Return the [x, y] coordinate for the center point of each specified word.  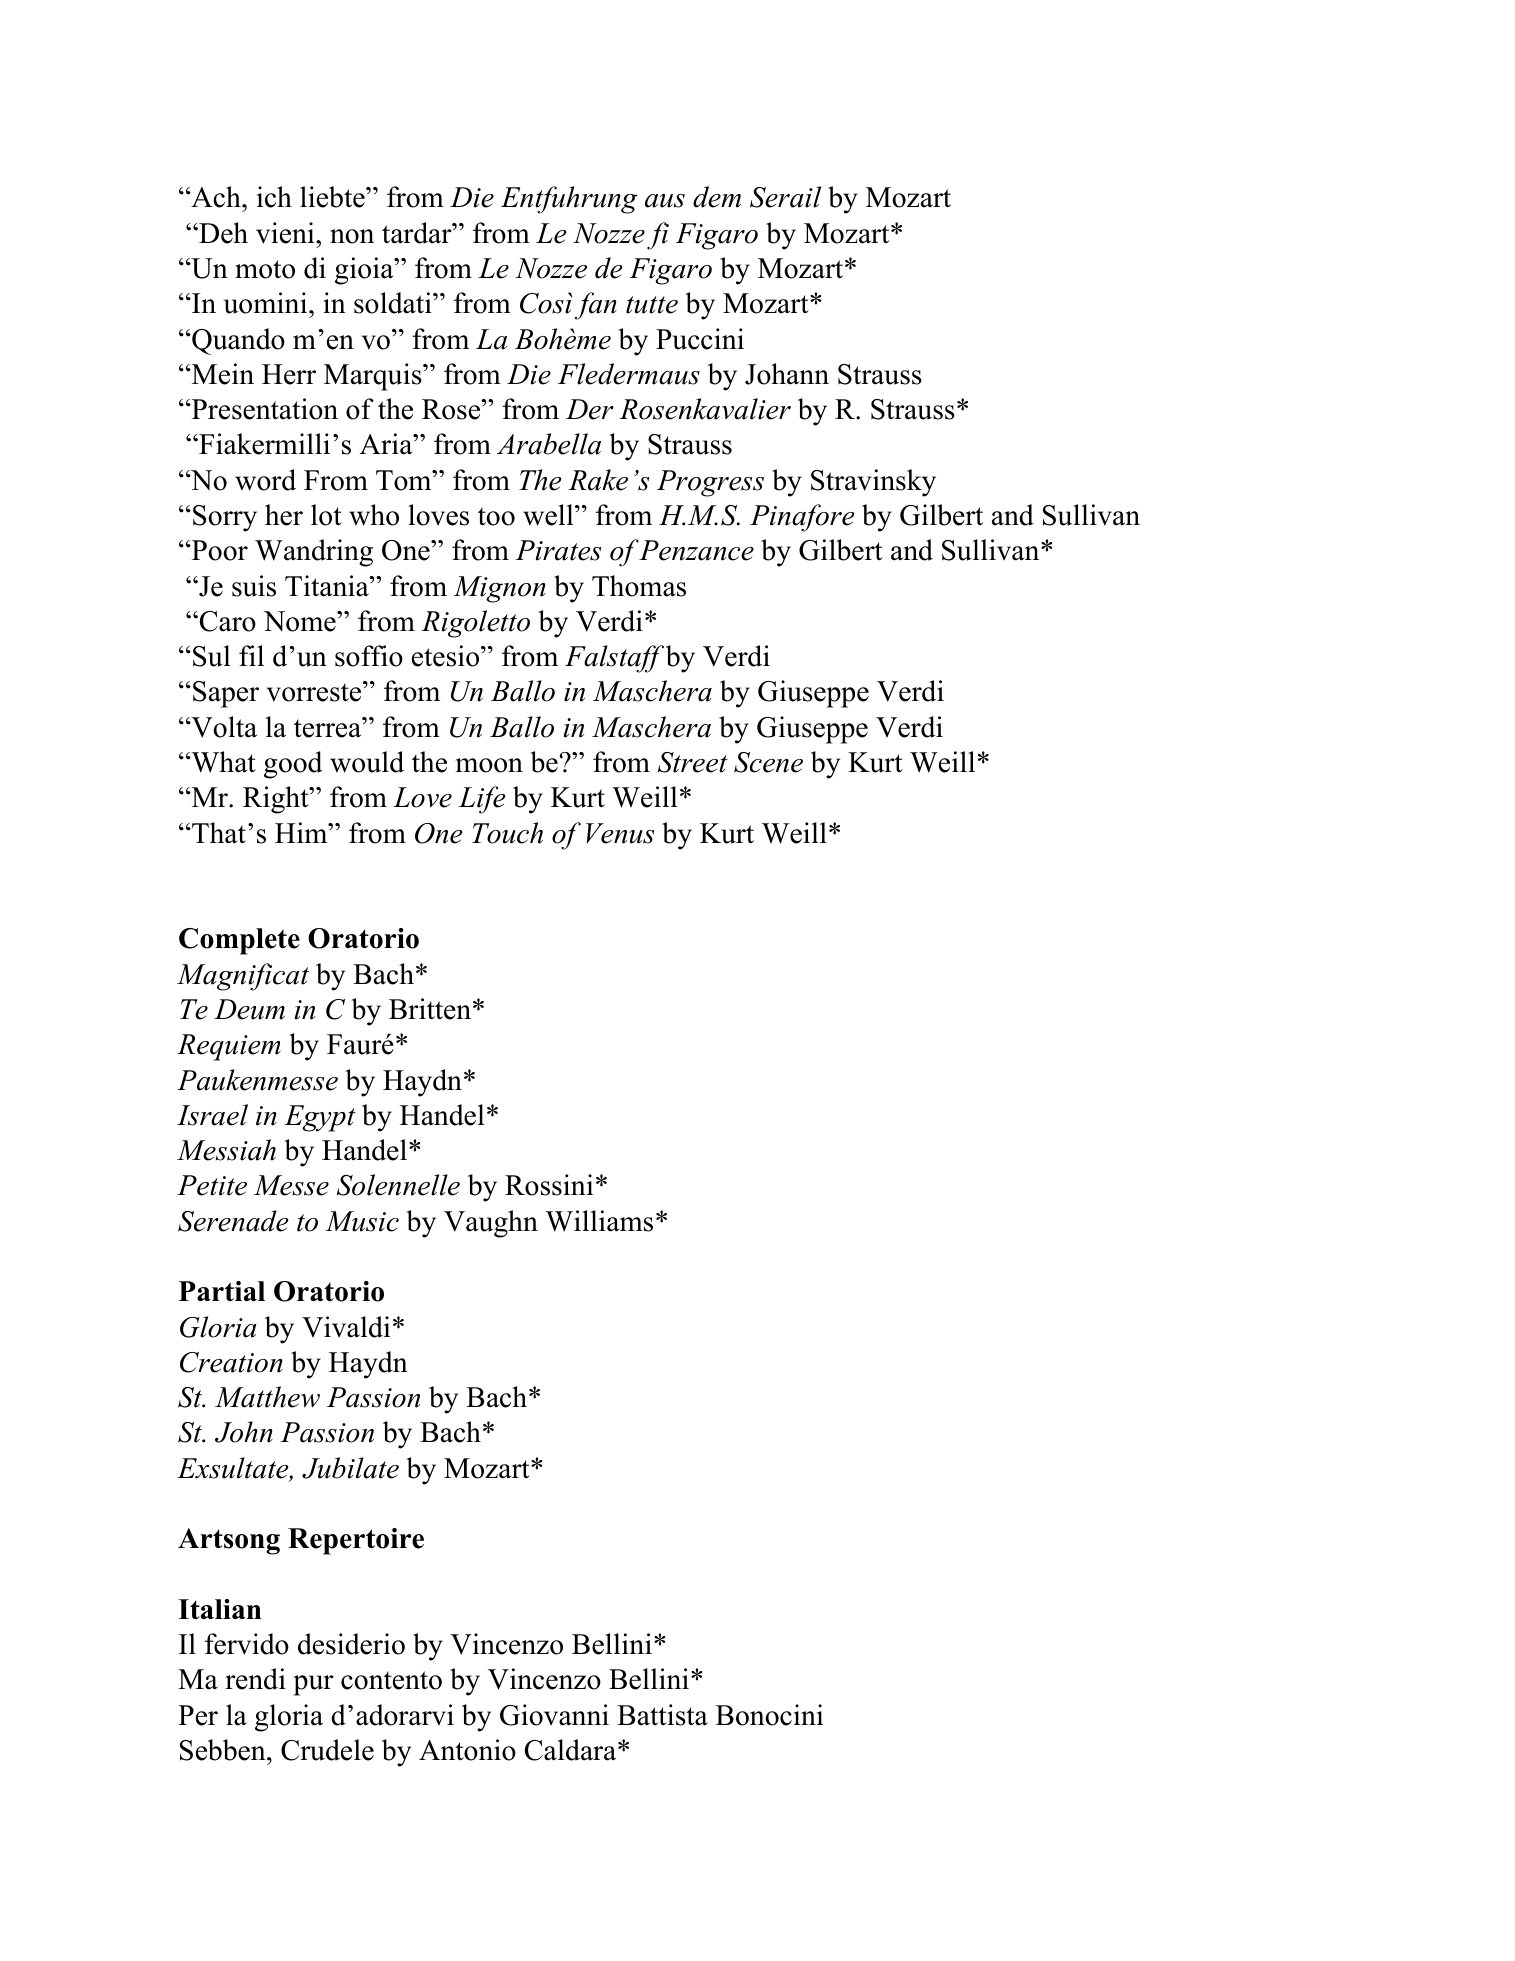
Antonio [467, 1750]
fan [594, 306]
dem [717, 197]
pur [313, 1685]
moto [265, 269]
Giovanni [554, 1715]
